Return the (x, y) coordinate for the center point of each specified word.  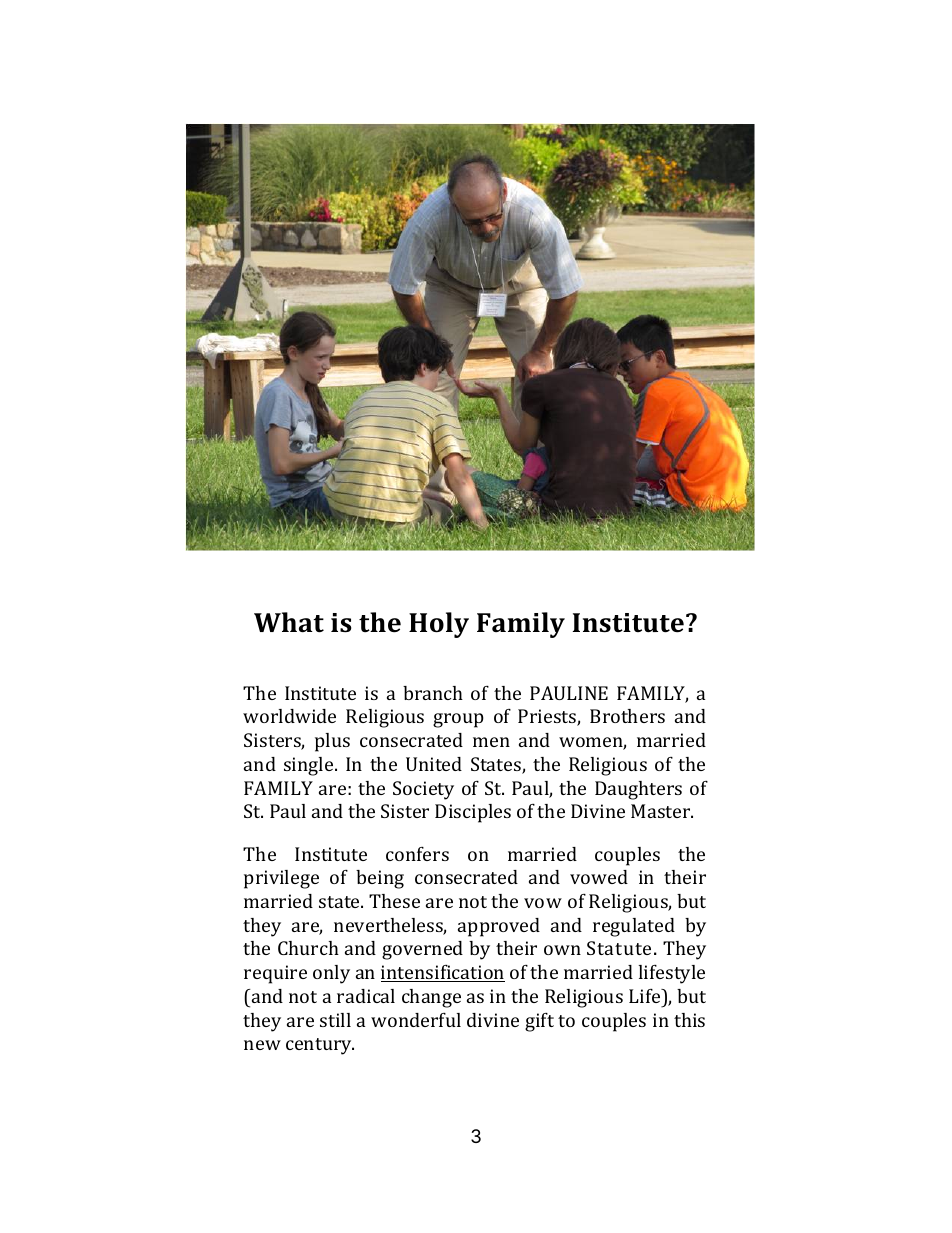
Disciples (473, 813)
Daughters (638, 790)
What (289, 622)
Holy (439, 625)
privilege (281, 879)
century (320, 1046)
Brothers (627, 716)
